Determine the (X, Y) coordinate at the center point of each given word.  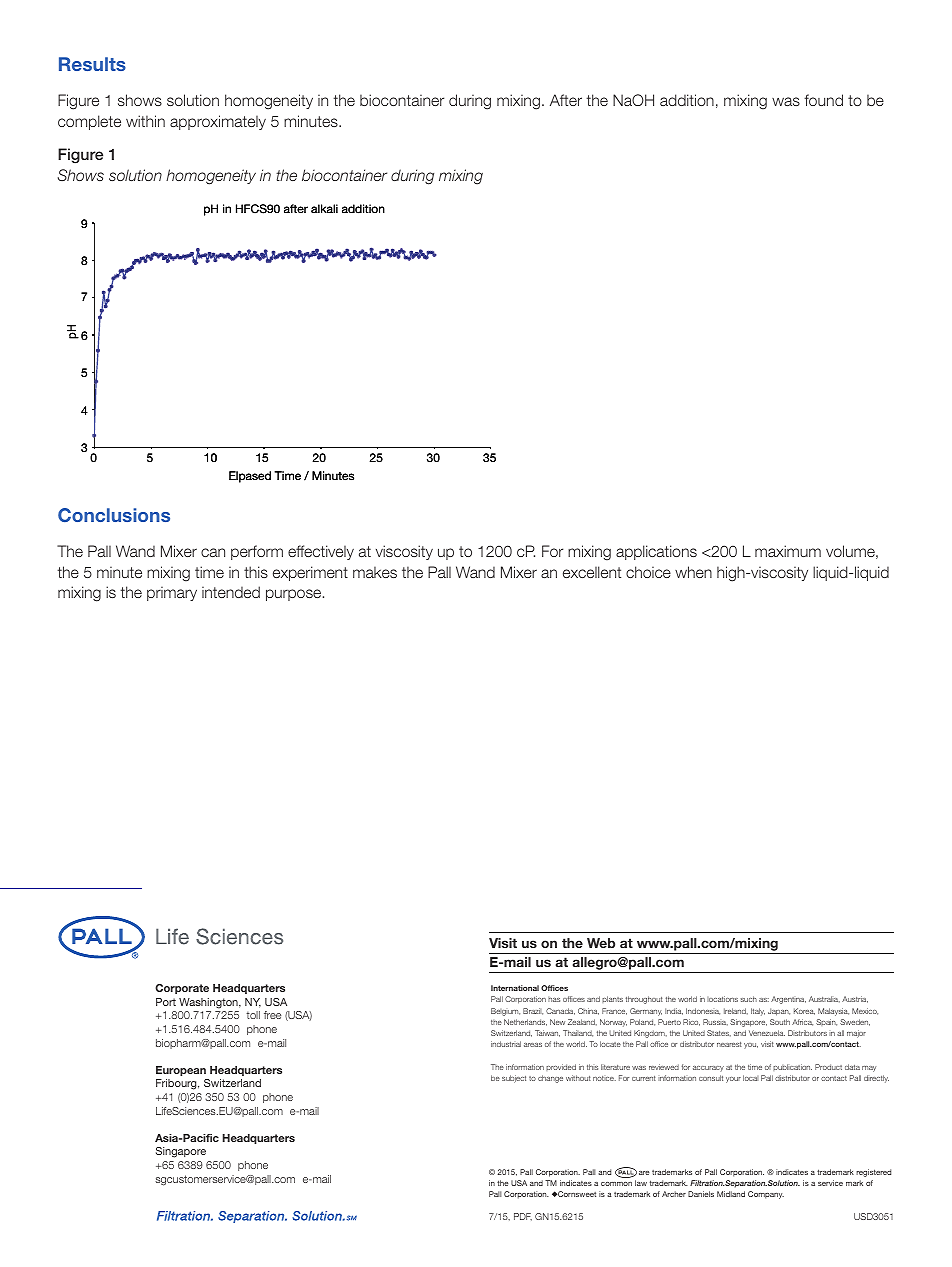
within (145, 121)
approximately (218, 122)
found (823, 100)
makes (375, 572)
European (181, 1071)
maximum (788, 551)
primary (172, 593)
